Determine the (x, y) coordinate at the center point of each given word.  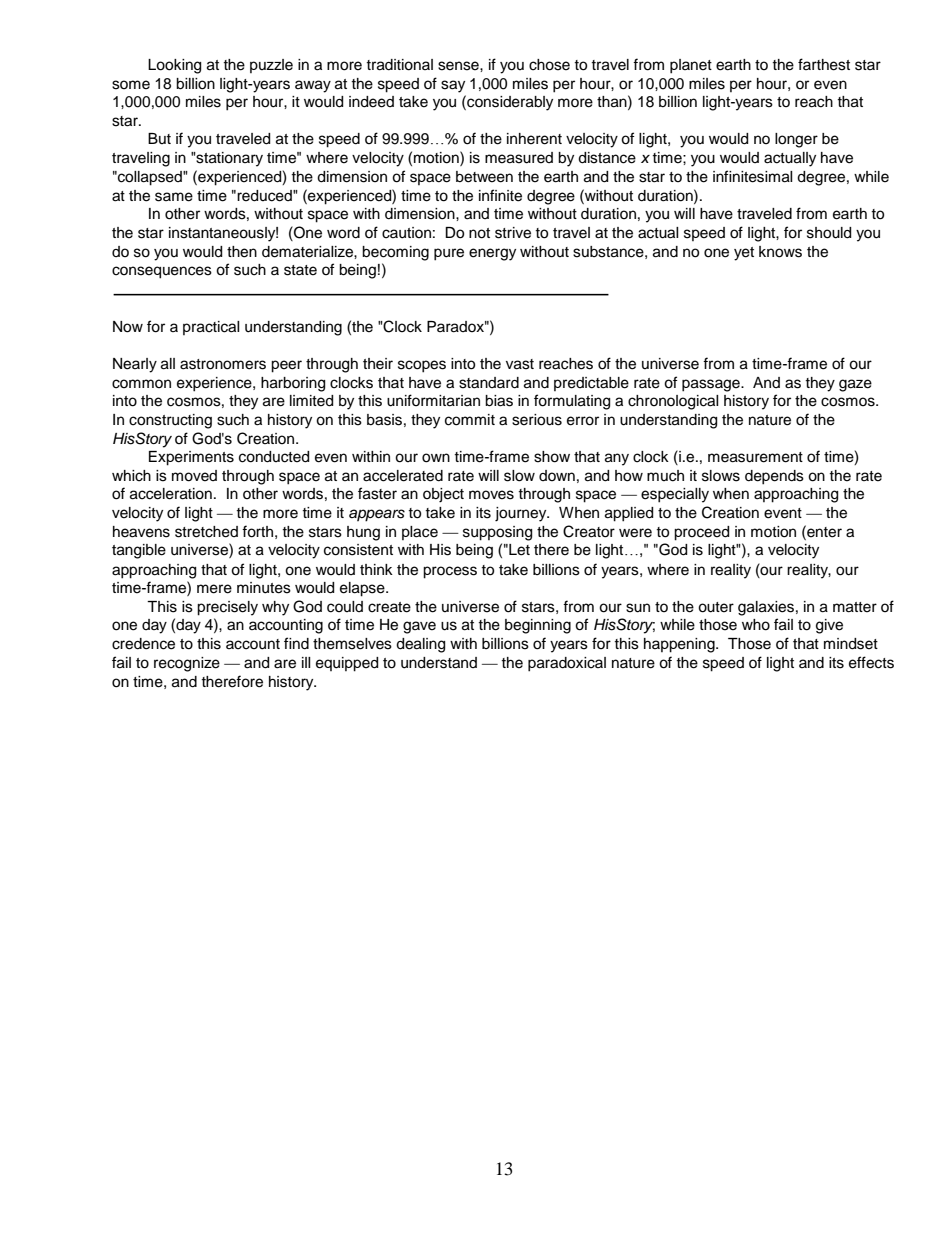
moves (491, 495)
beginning (538, 626)
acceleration (171, 494)
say (453, 86)
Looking (174, 66)
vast (520, 364)
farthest (824, 64)
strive (513, 233)
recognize (187, 664)
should (829, 233)
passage (712, 385)
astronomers (223, 364)
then (242, 252)
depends (774, 477)
